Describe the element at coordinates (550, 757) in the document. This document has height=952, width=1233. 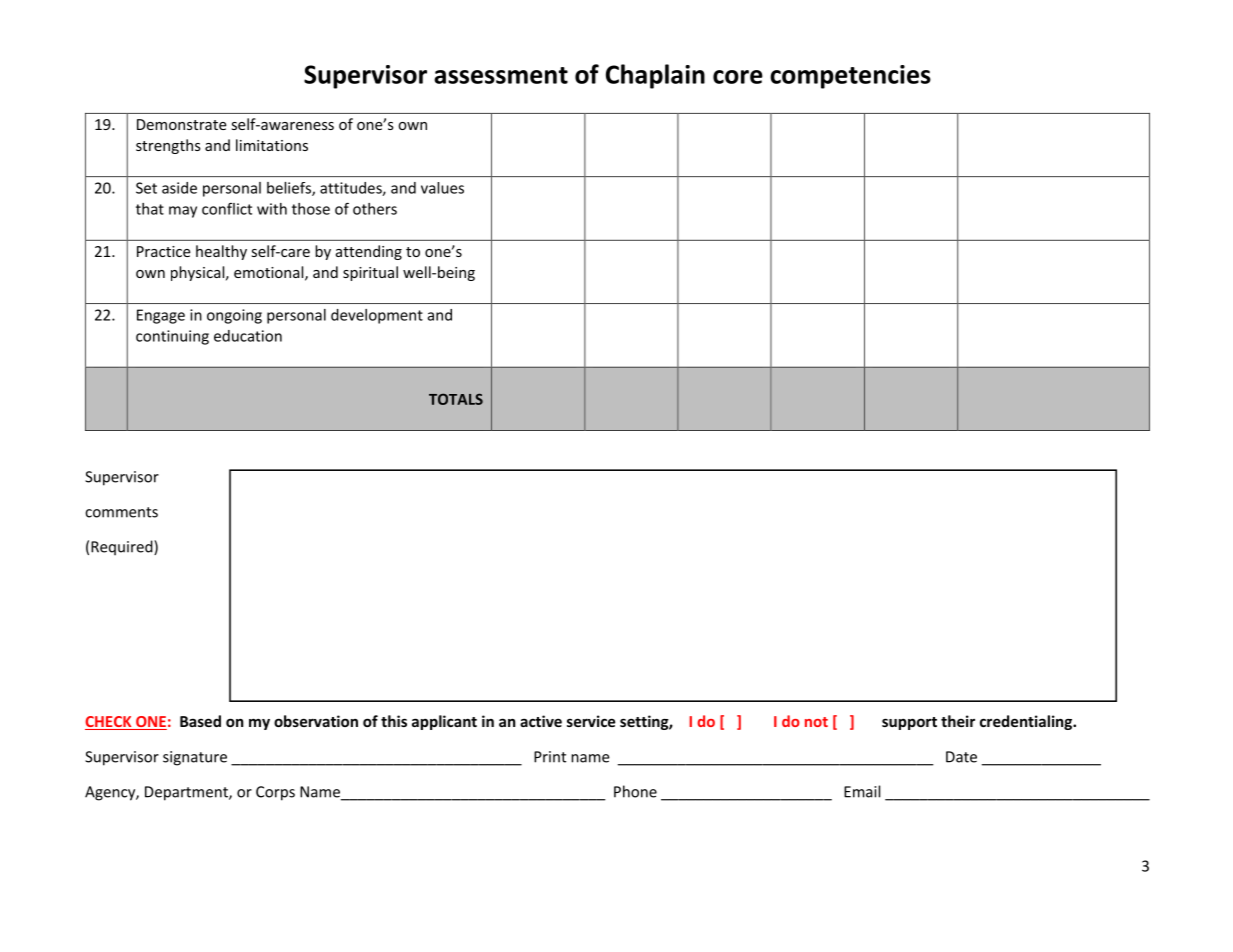
I see `Print` at that location.
